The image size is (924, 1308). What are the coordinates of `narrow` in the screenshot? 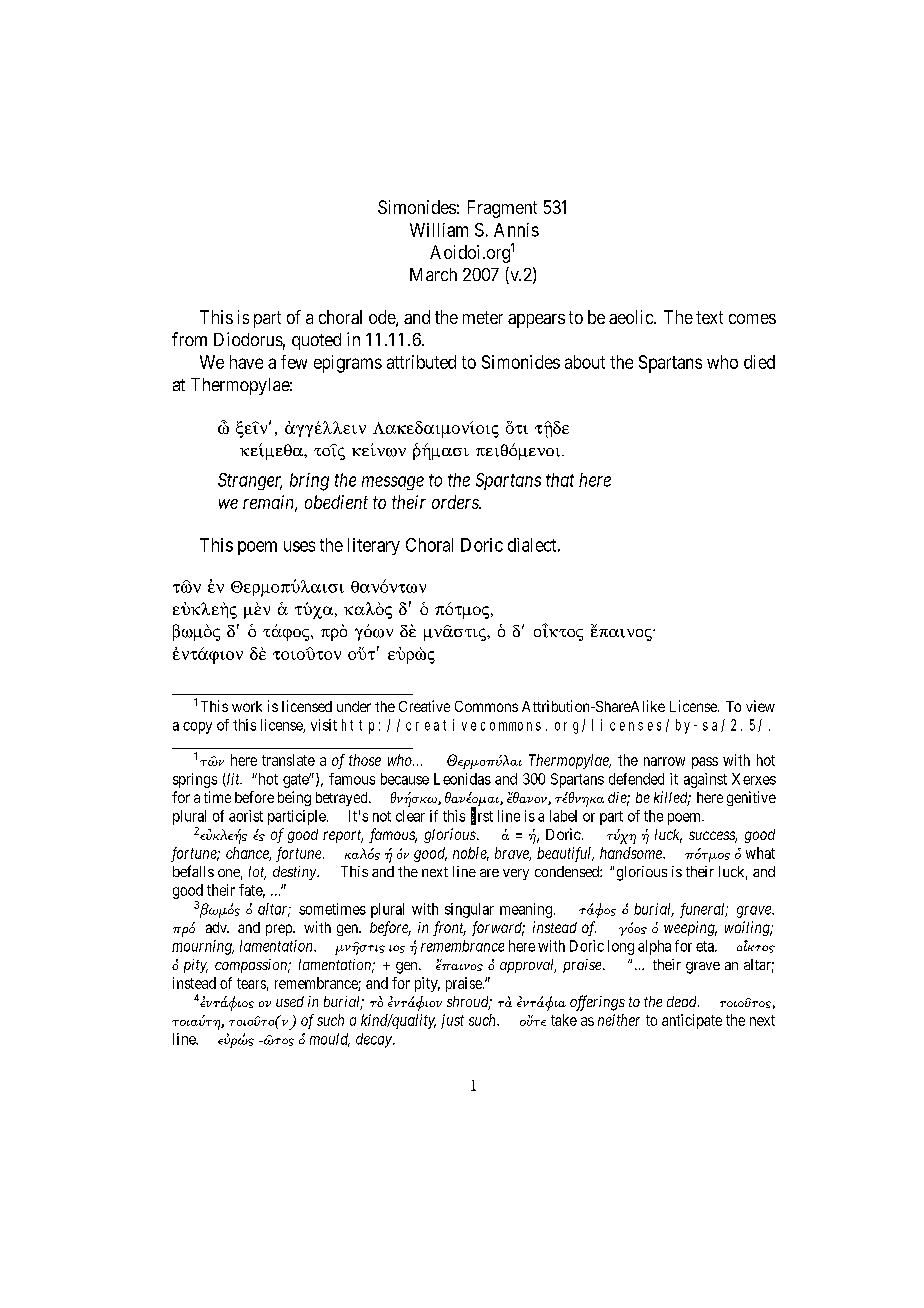 It's located at (664, 761).
